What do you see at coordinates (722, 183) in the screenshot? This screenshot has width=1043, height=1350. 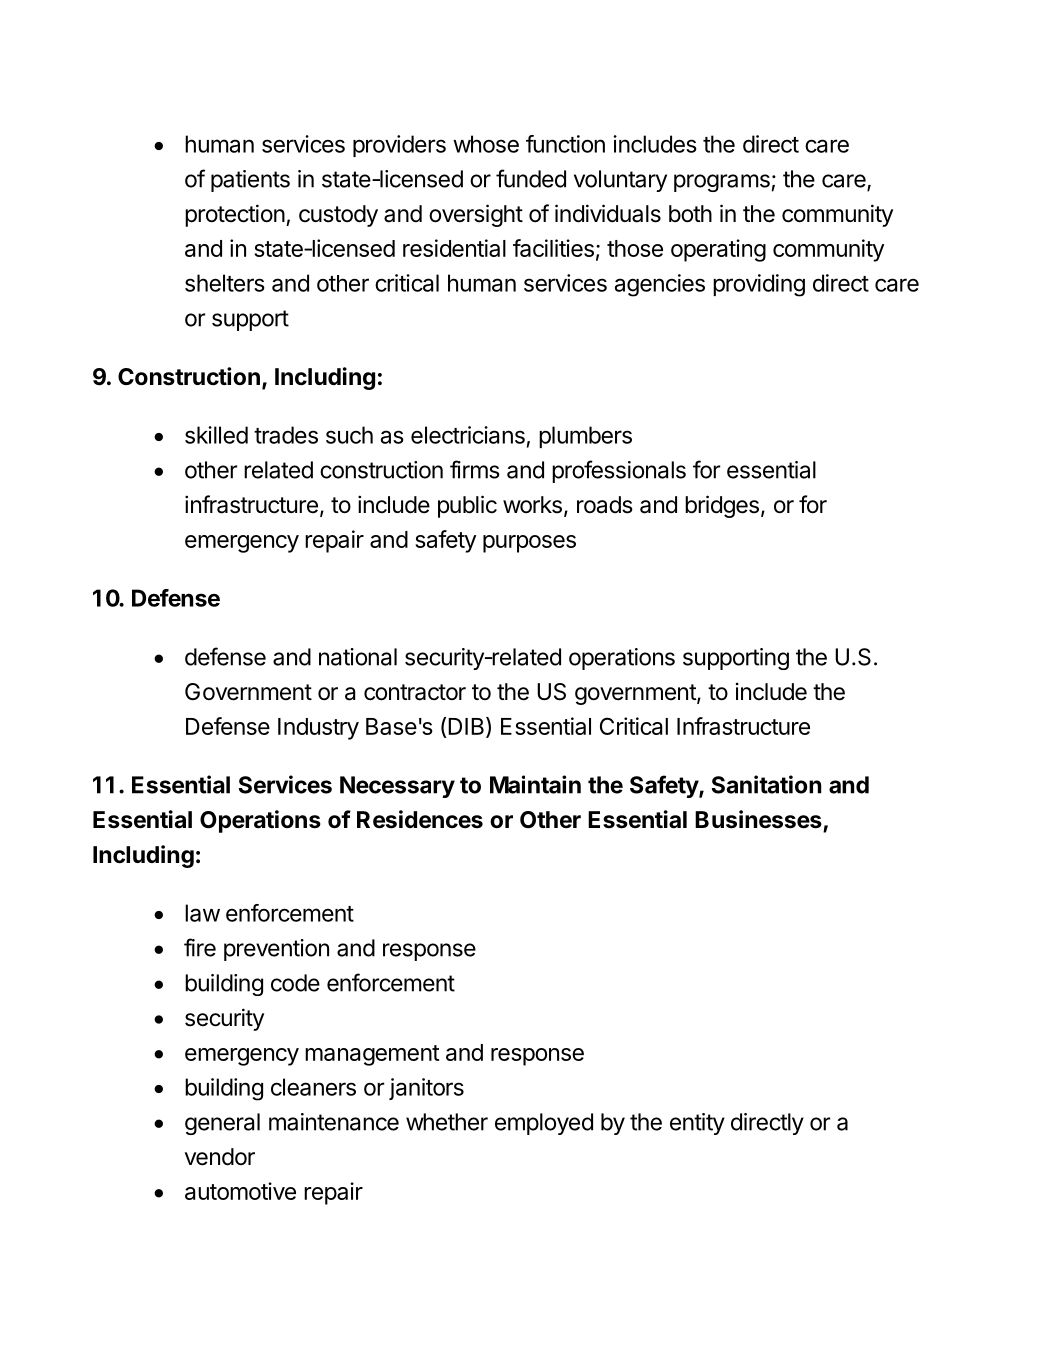 I see `programs` at bounding box center [722, 183].
